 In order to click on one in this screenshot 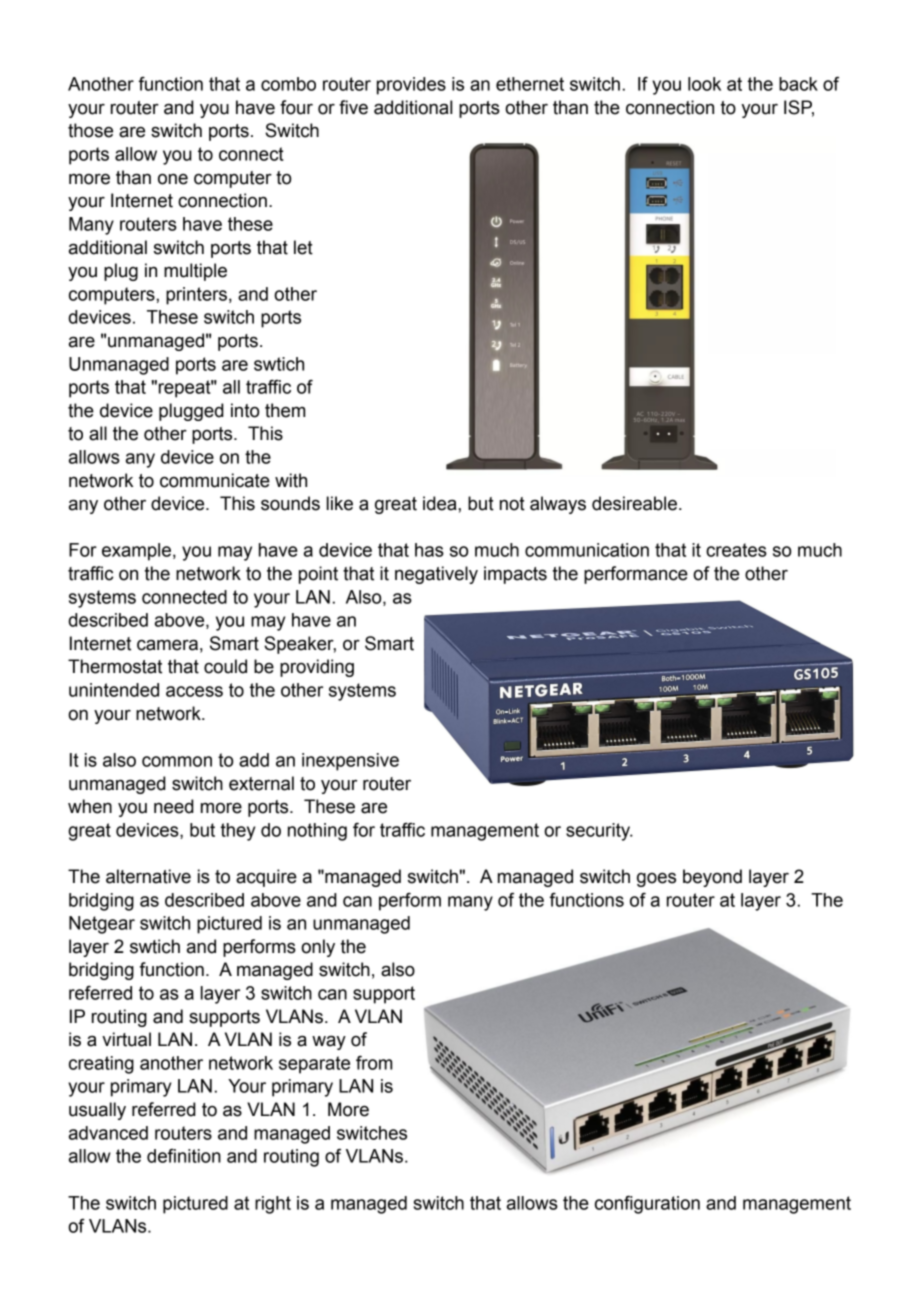, I will do `click(173, 179)`.
